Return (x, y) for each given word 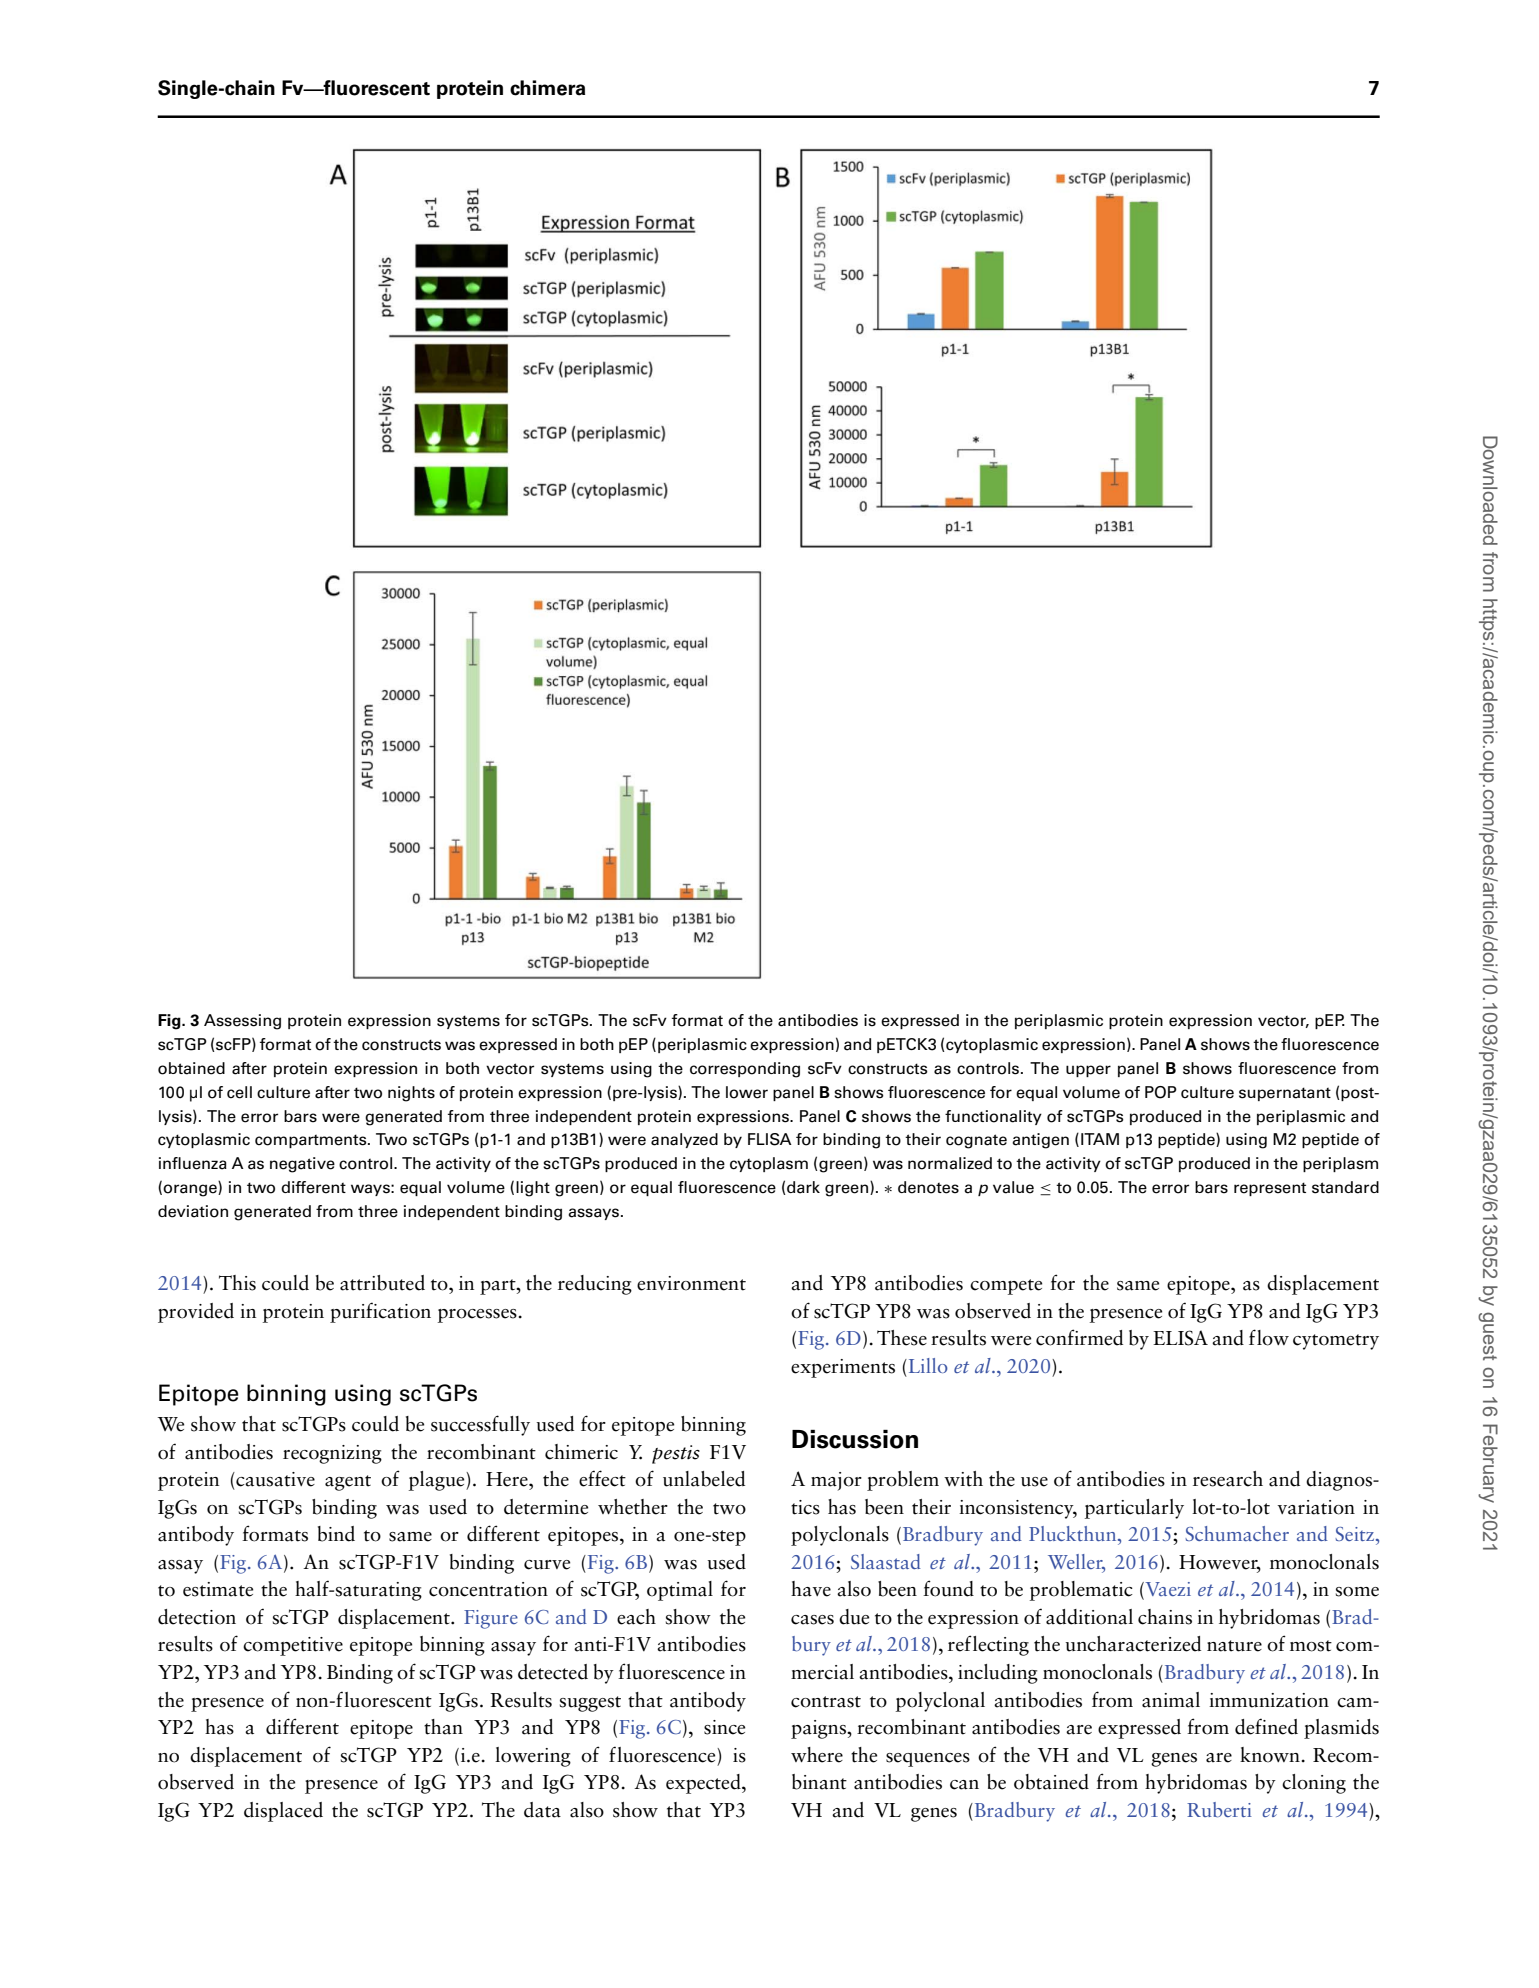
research (1228, 1479)
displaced (283, 1812)
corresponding (745, 1070)
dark (803, 1187)
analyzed (684, 1140)
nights (411, 1094)
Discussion (855, 1439)
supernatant (1285, 1094)
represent (1270, 1189)
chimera (547, 88)
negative (302, 1165)
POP (1161, 1092)
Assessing (242, 1022)
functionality (993, 1117)
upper (1088, 1071)
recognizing (332, 1454)
